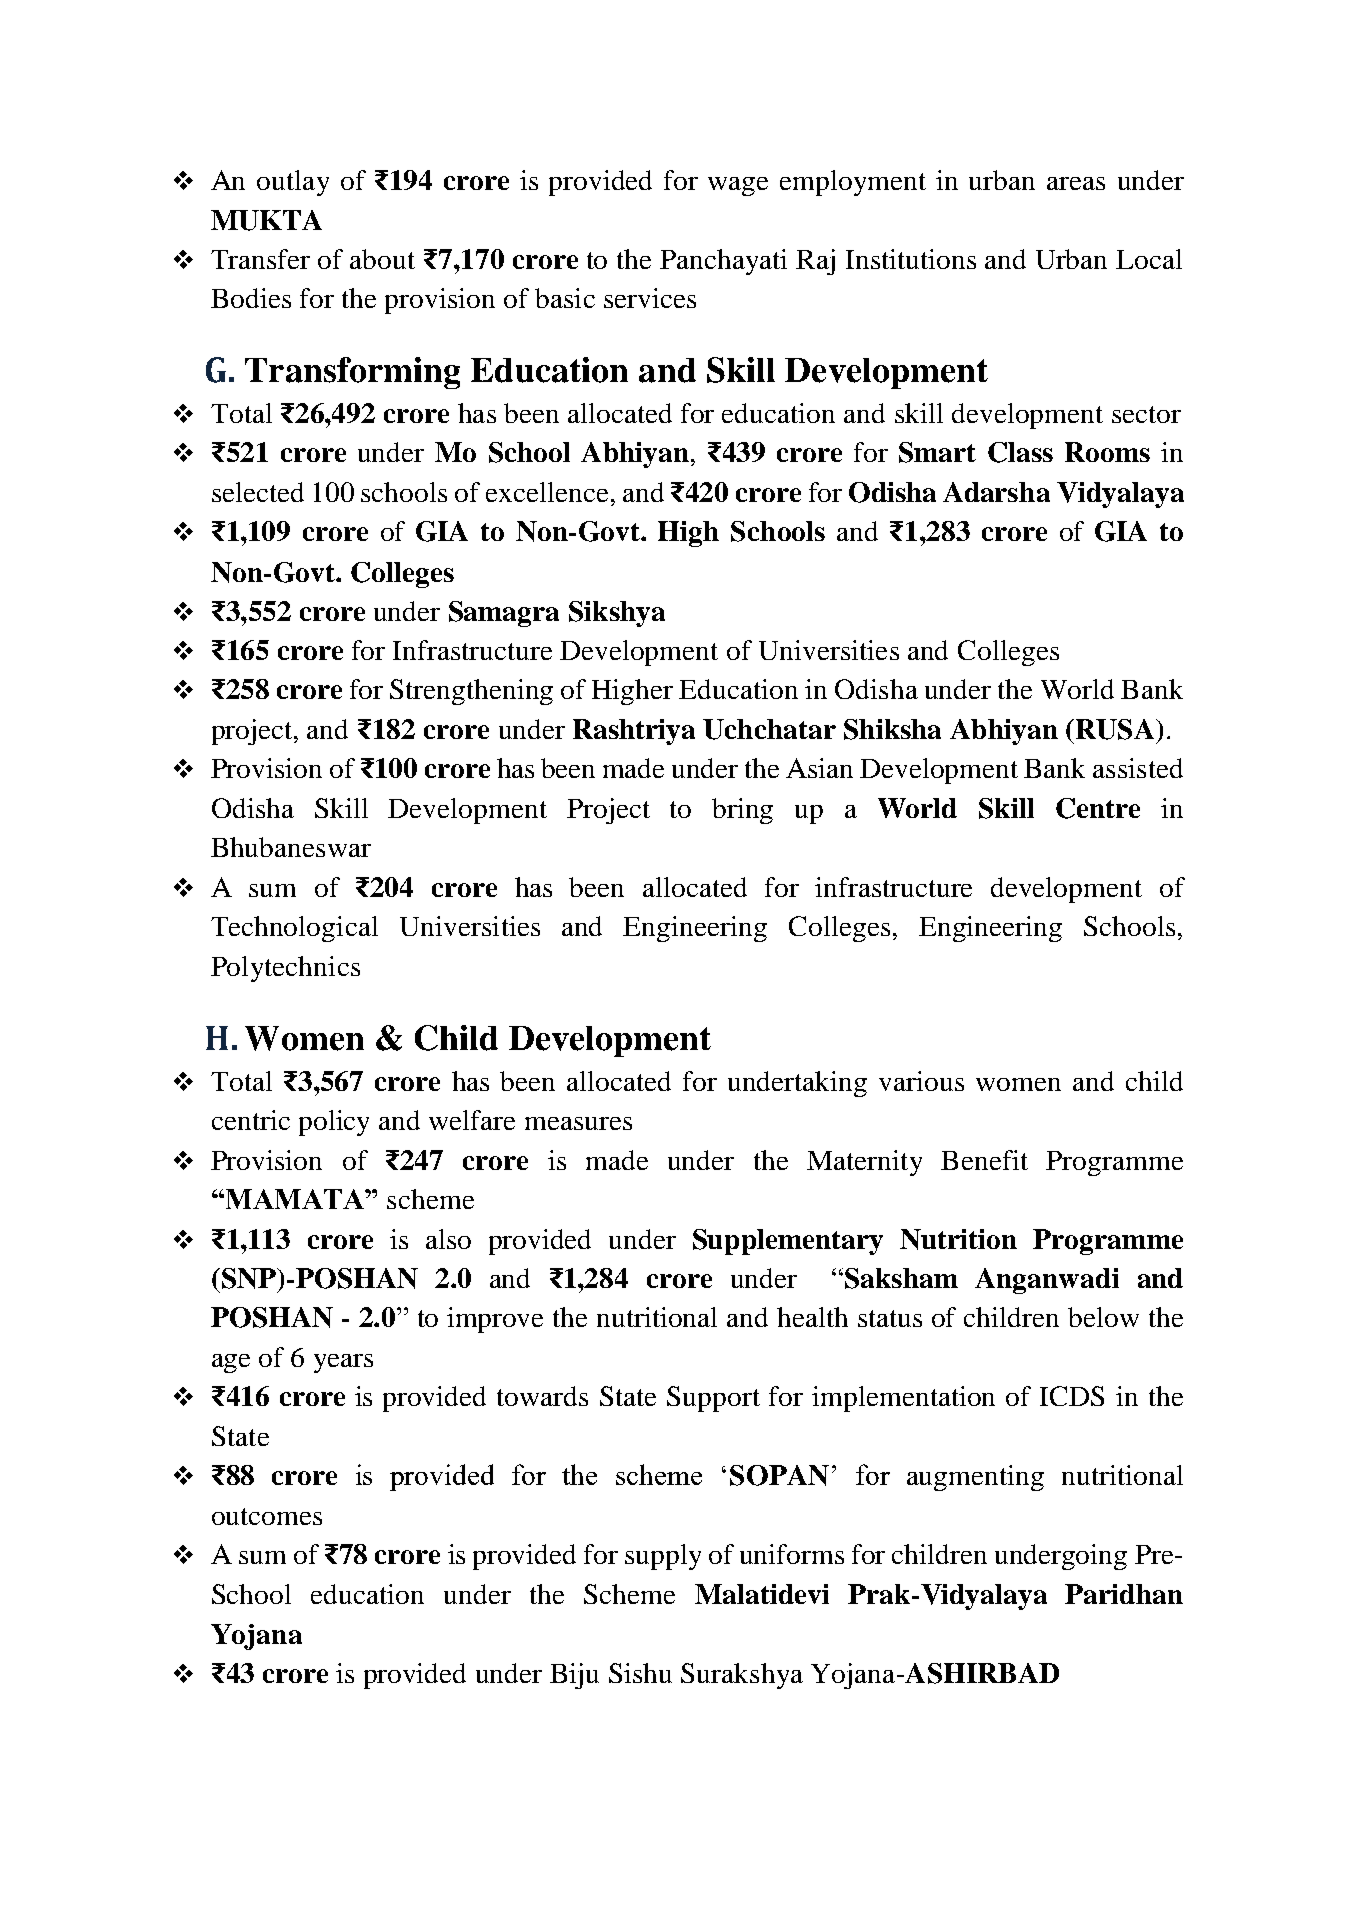 This screenshot has width=1347, height=1905. What do you see at coordinates (1076, 183) in the screenshot?
I see `areas` at bounding box center [1076, 183].
